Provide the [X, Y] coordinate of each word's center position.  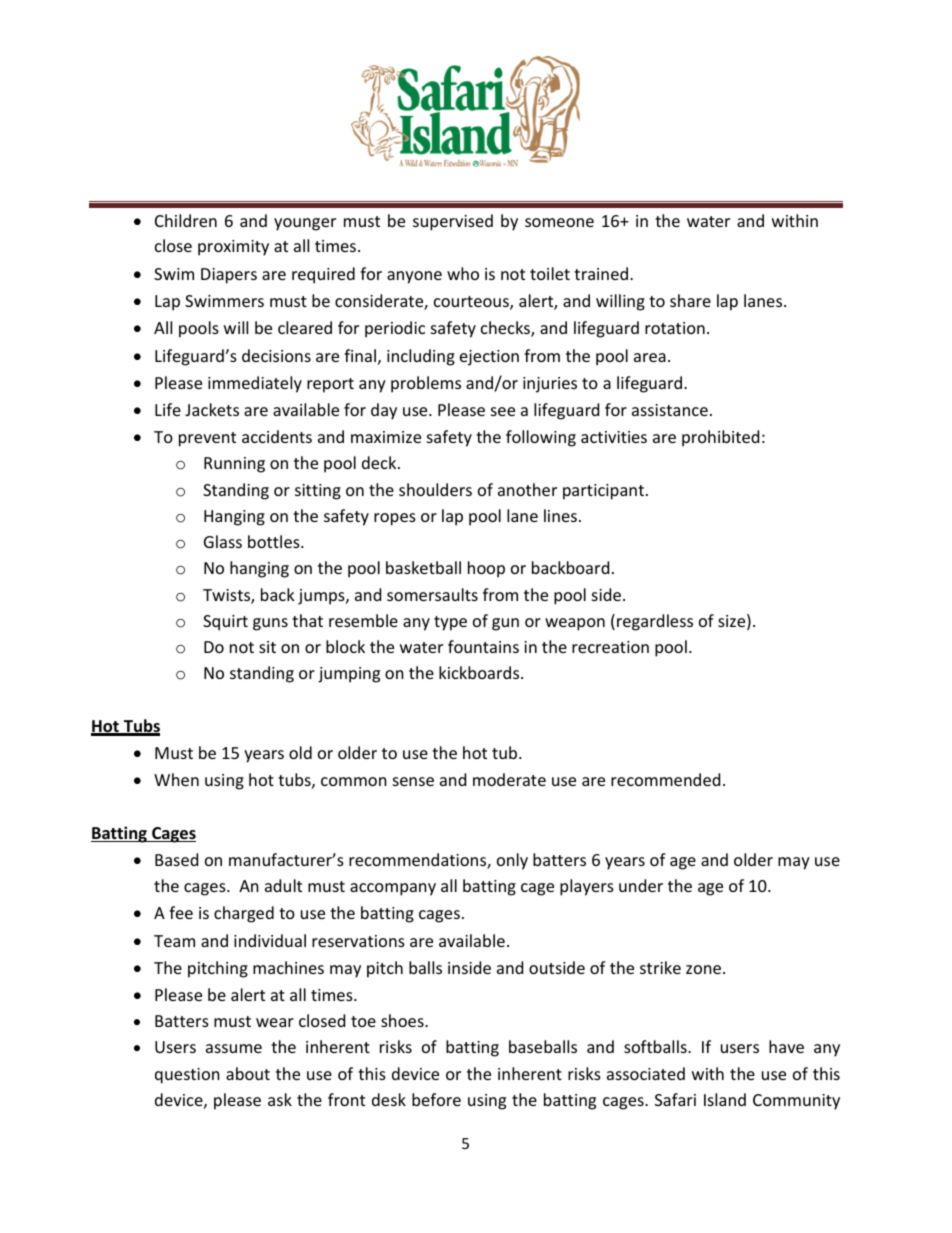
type [450, 623]
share [690, 300]
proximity [233, 248]
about [248, 1073]
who [463, 273]
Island [725, 1099]
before [436, 1099]
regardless [655, 622]
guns [270, 624]
